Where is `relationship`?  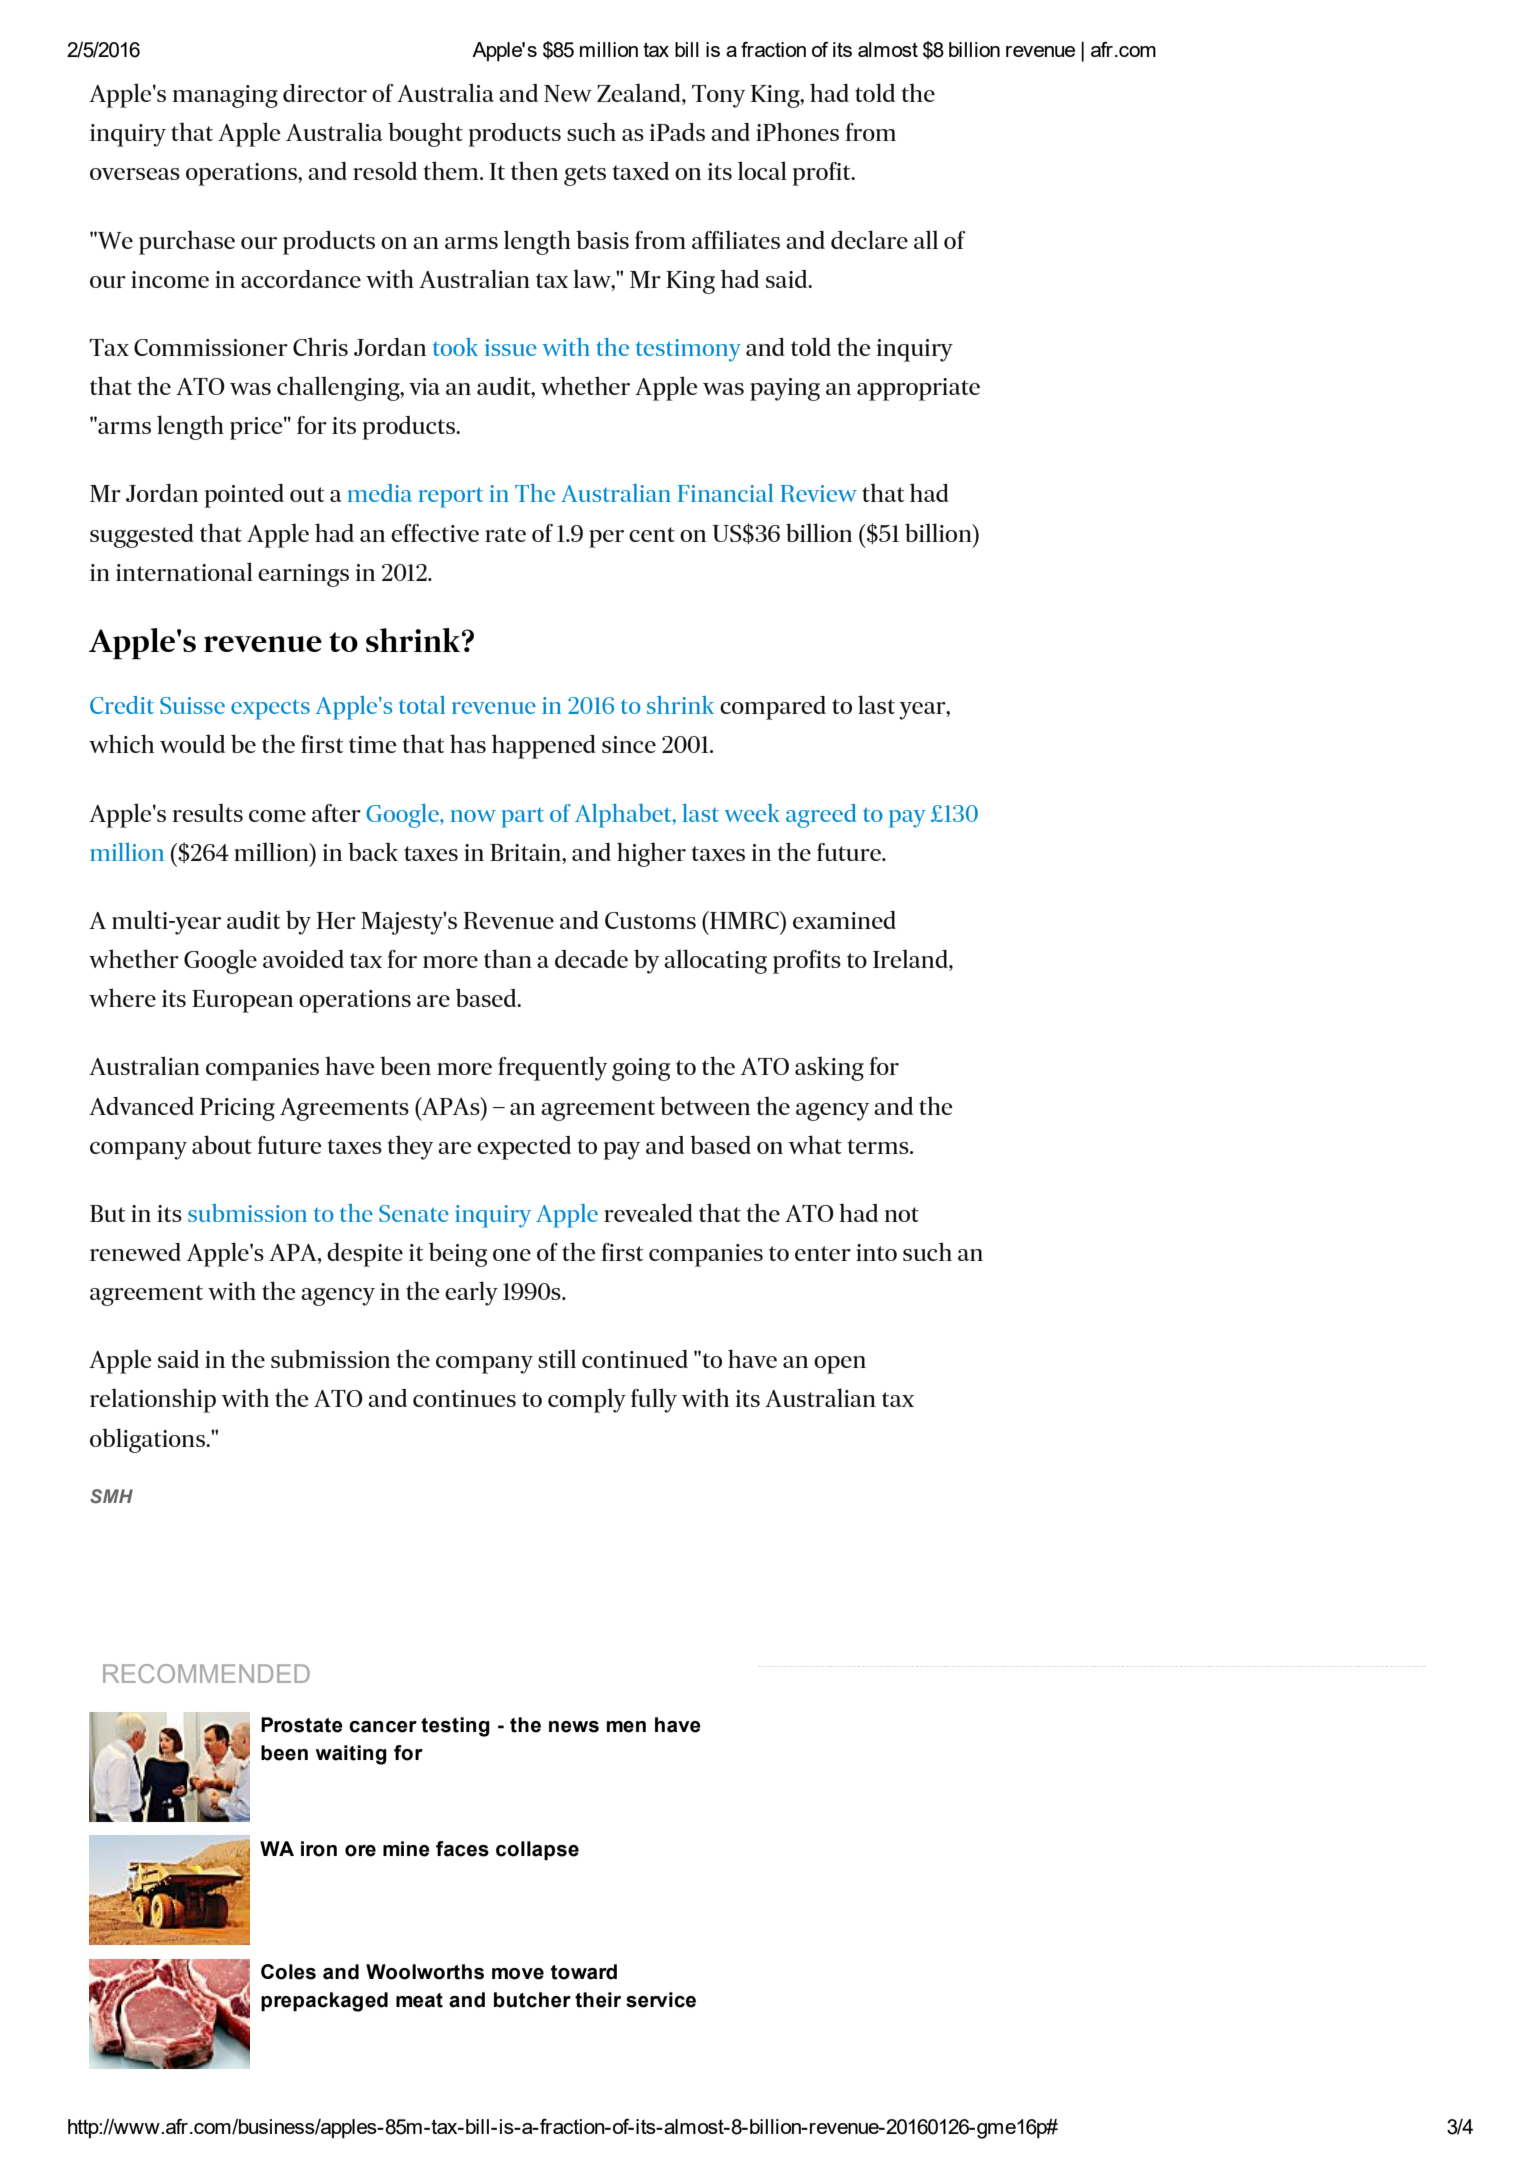
relationship is located at coordinates (153, 1400).
